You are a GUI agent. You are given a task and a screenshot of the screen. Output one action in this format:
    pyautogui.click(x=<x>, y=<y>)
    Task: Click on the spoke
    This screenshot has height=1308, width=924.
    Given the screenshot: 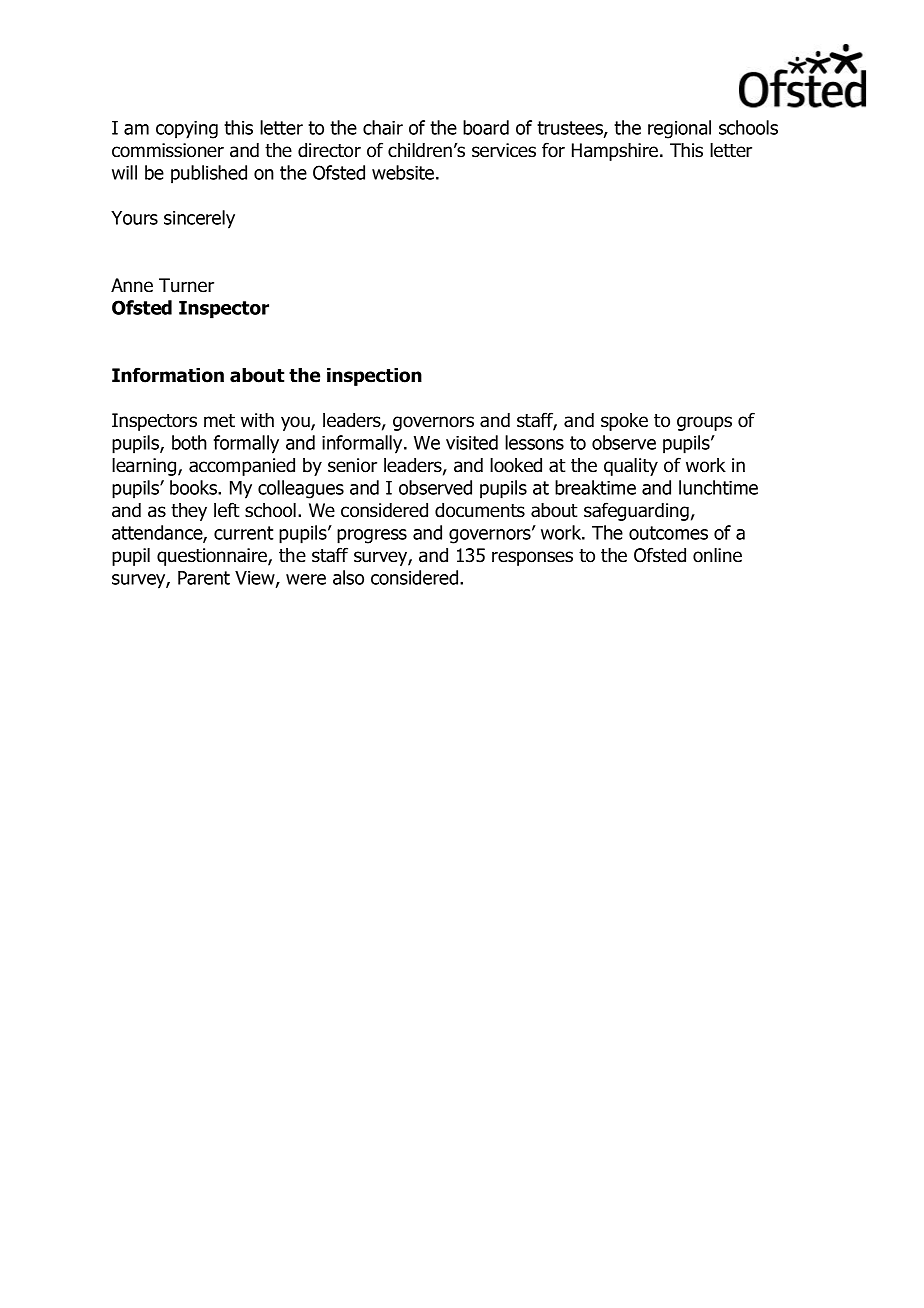 What is the action you would take?
    pyautogui.click(x=624, y=422)
